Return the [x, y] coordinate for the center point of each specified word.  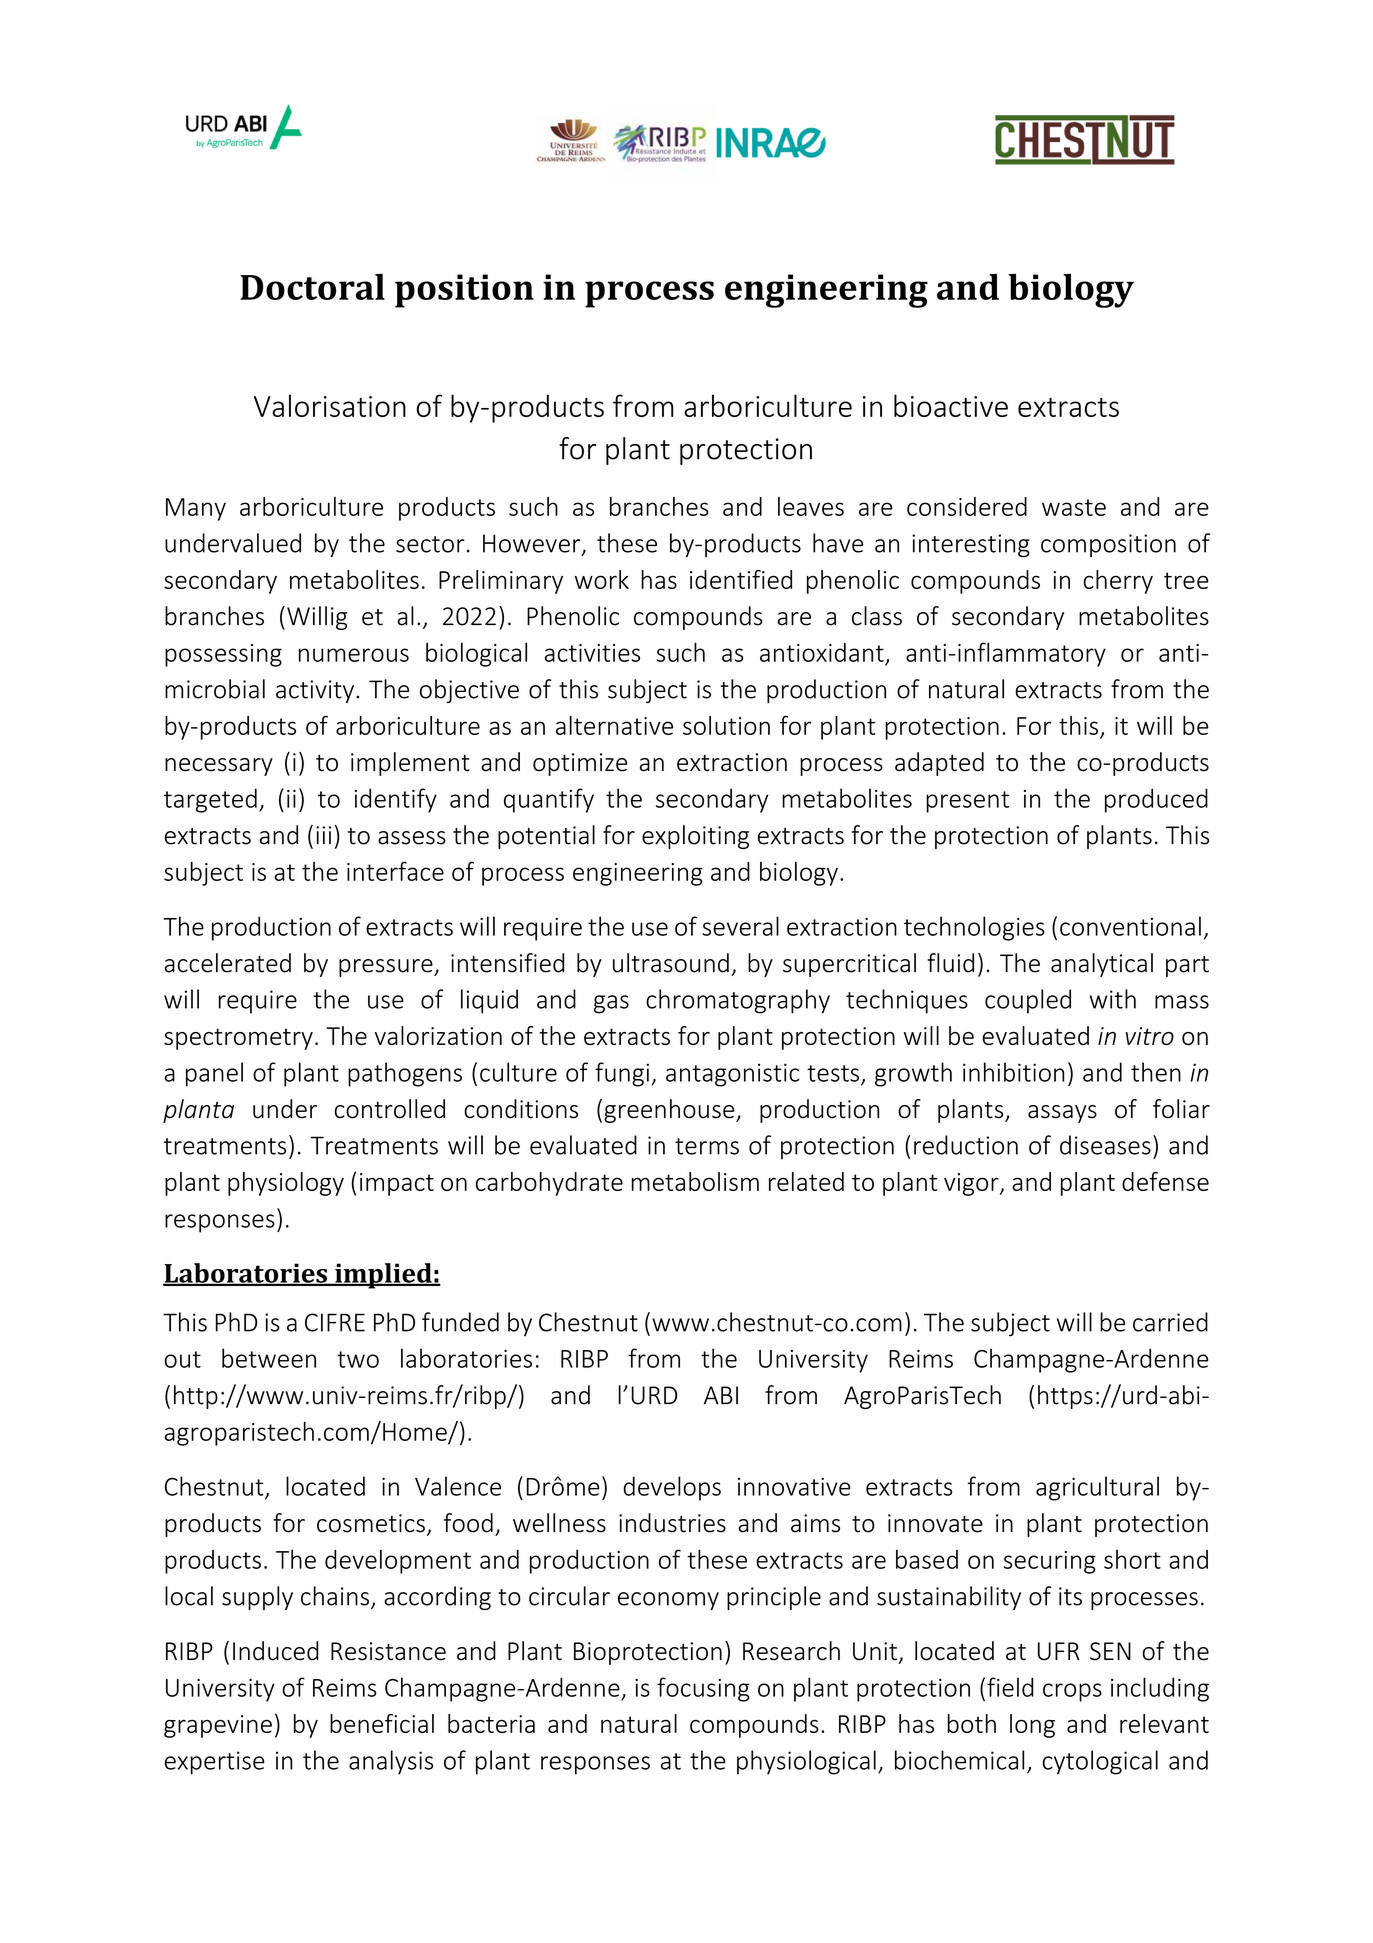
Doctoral [312, 287]
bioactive [951, 405]
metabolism [695, 1181]
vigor [972, 1184]
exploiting [695, 837]
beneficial [382, 1723]
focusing [703, 1689]
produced [1156, 800]
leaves [811, 506]
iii [323, 835]
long [1032, 1726]
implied [383, 1276]
